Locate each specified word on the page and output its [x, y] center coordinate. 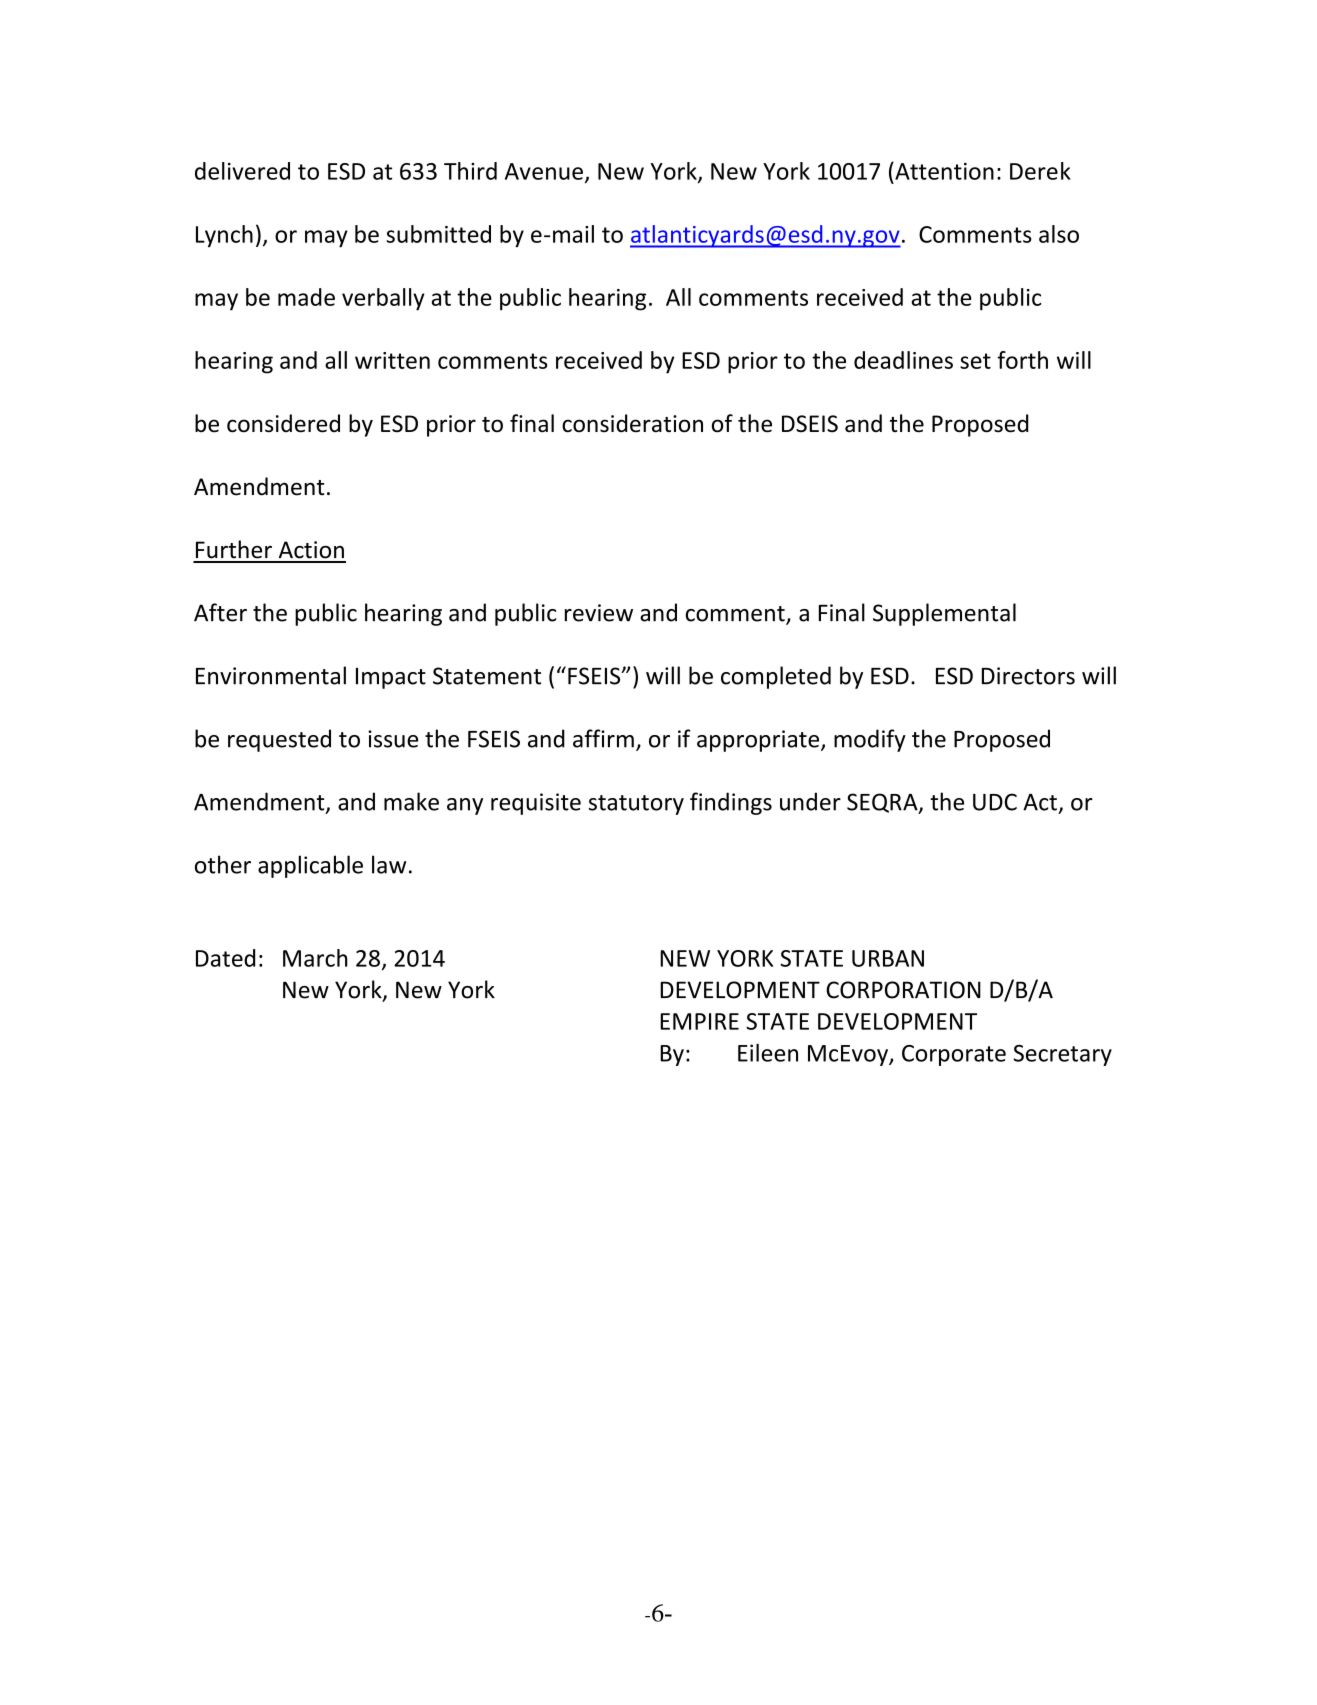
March [315, 958]
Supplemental [944, 614]
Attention [943, 171]
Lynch [224, 236]
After [220, 612]
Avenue [544, 171]
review [599, 613]
